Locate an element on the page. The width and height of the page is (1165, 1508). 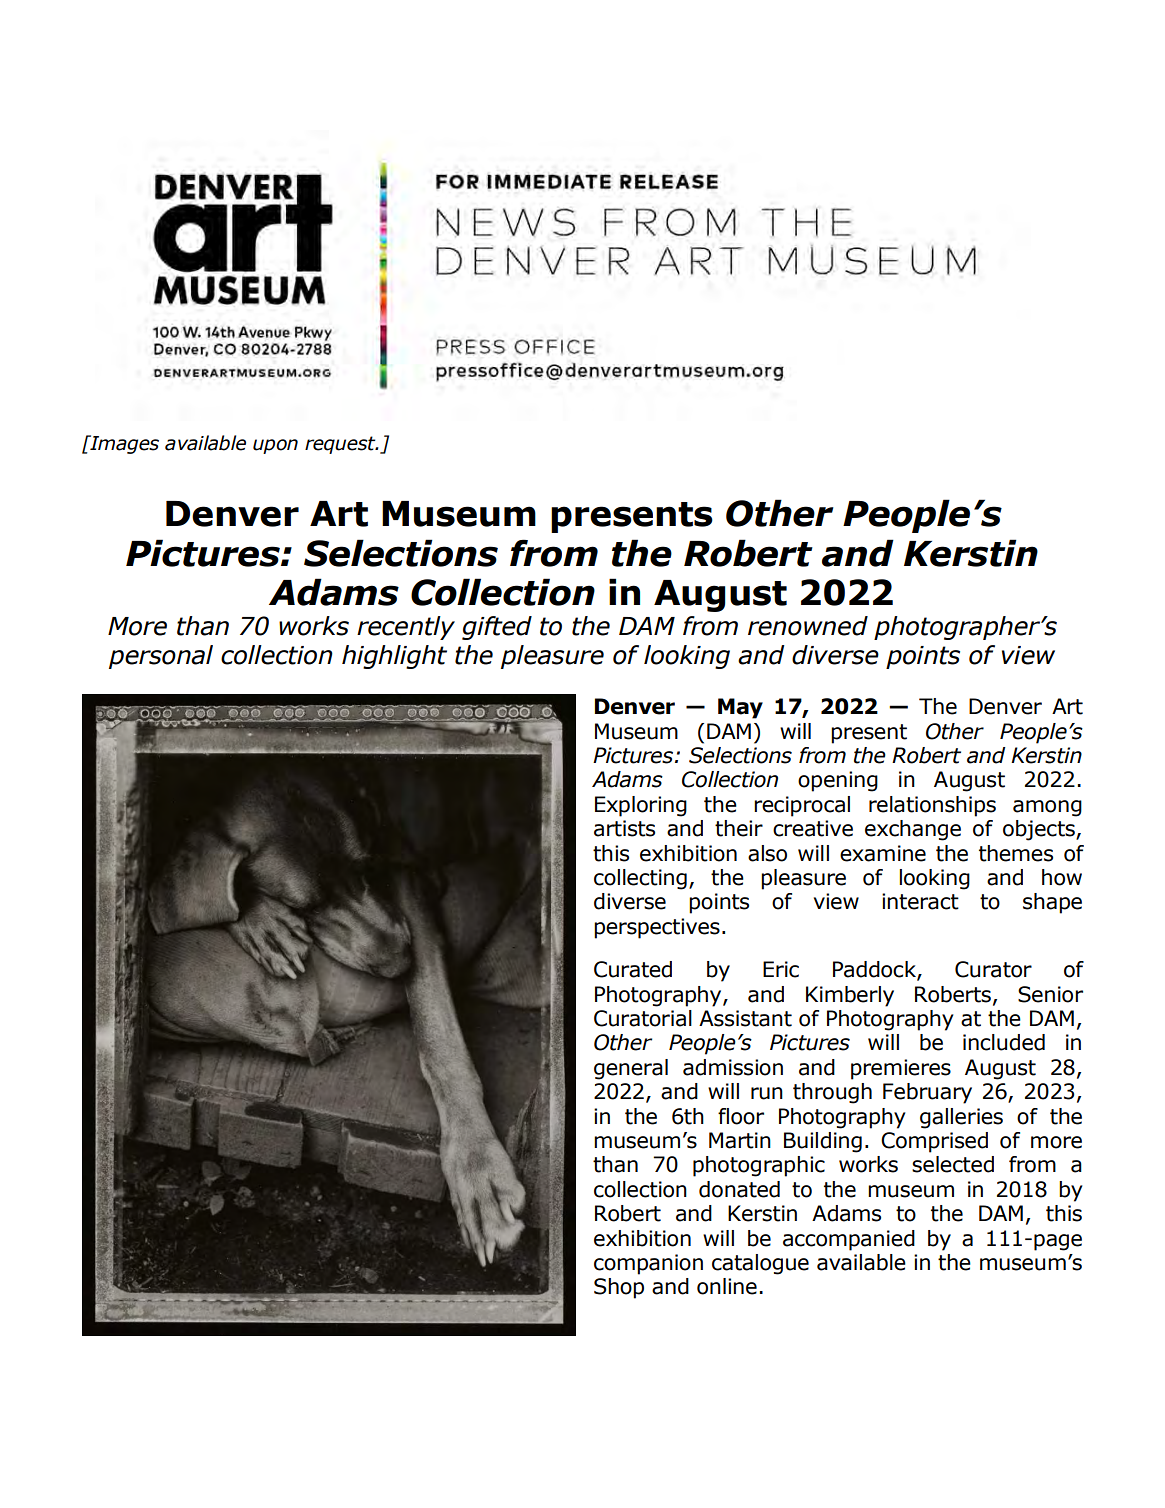
artists is located at coordinates (624, 828).
